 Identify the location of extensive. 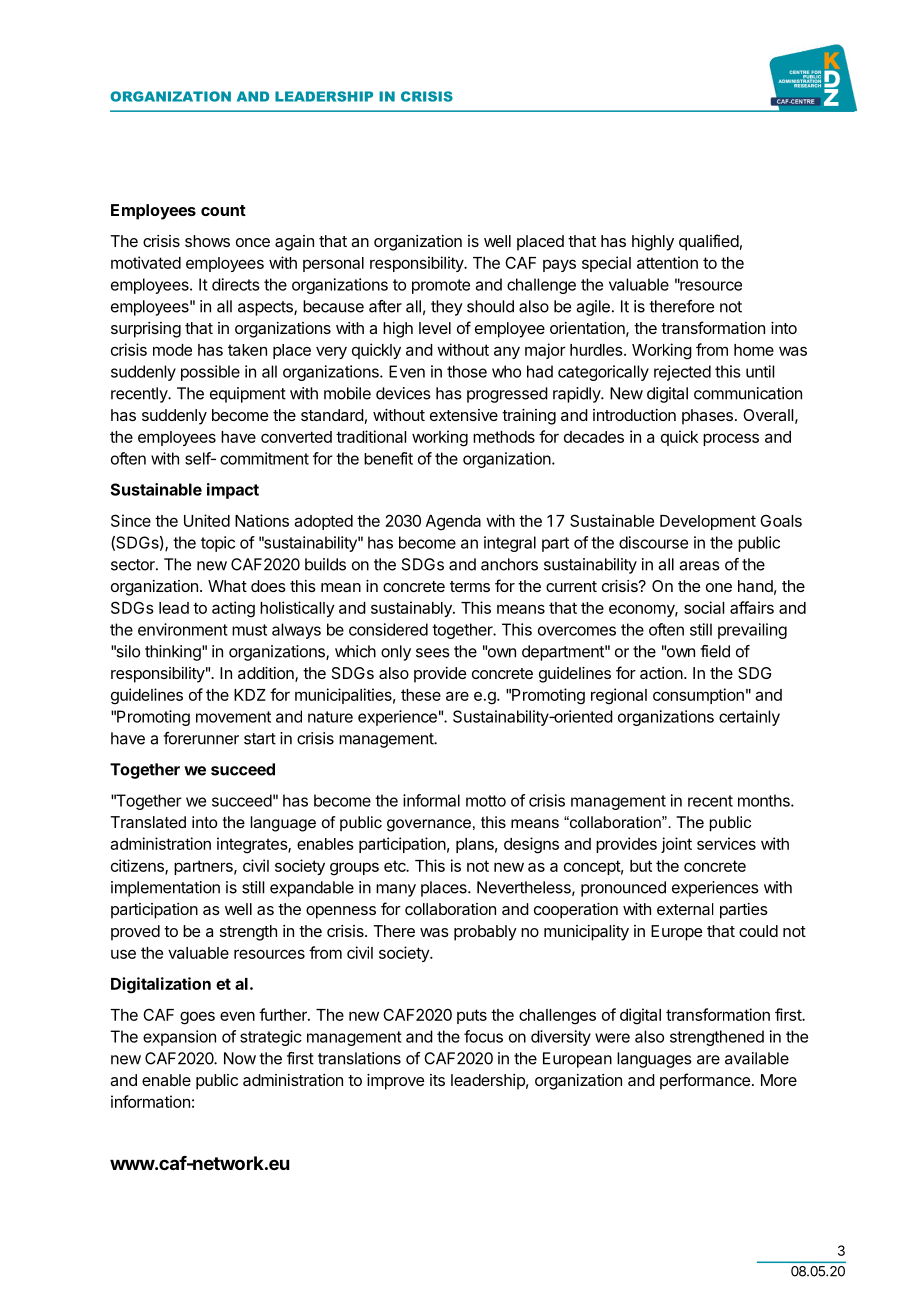
(464, 415).
